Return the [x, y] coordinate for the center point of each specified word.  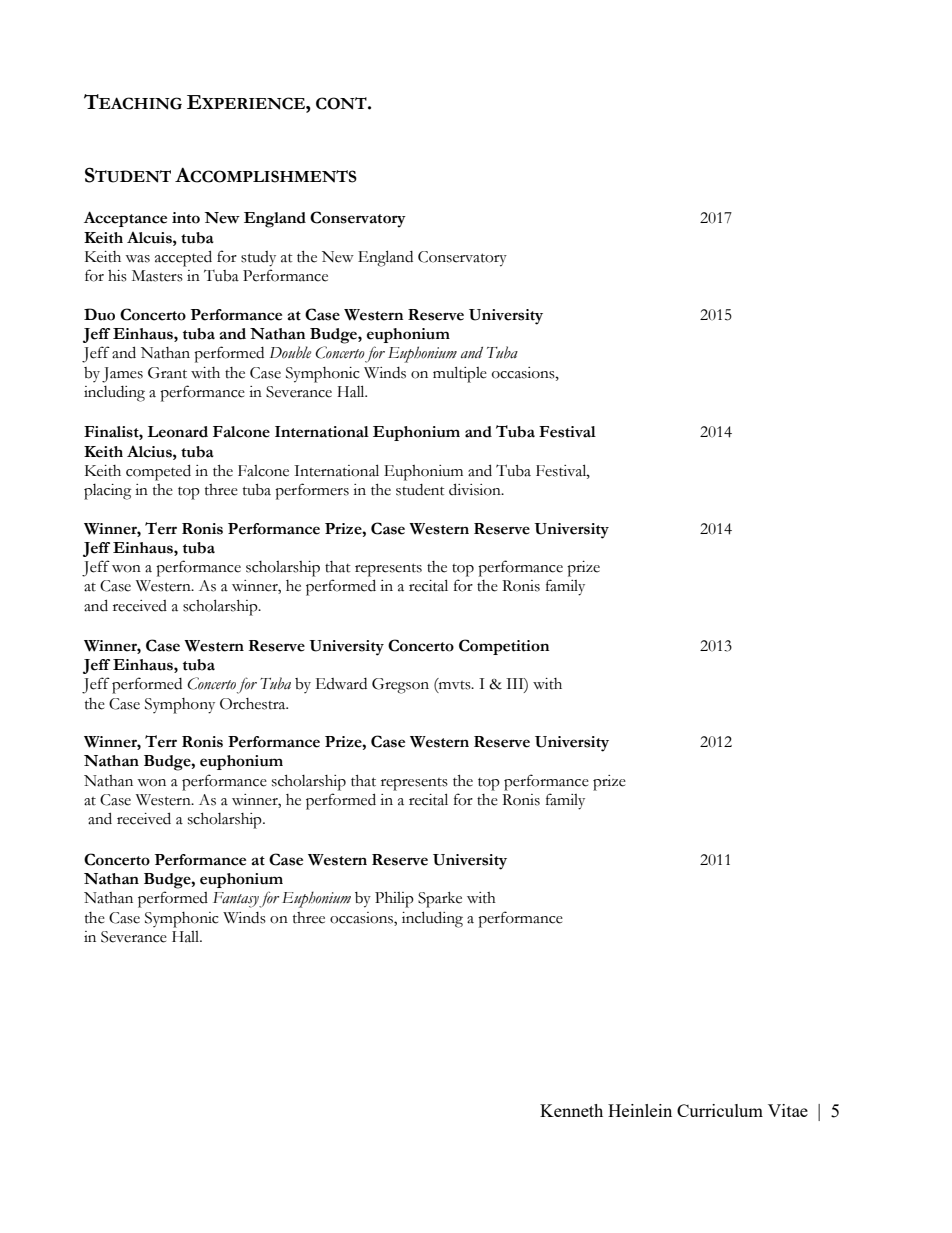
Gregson [400, 686]
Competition [504, 647]
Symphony [180, 706]
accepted [183, 258]
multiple [460, 374]
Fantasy [236, 900]
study [258, 259]
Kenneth [571, 1110]
